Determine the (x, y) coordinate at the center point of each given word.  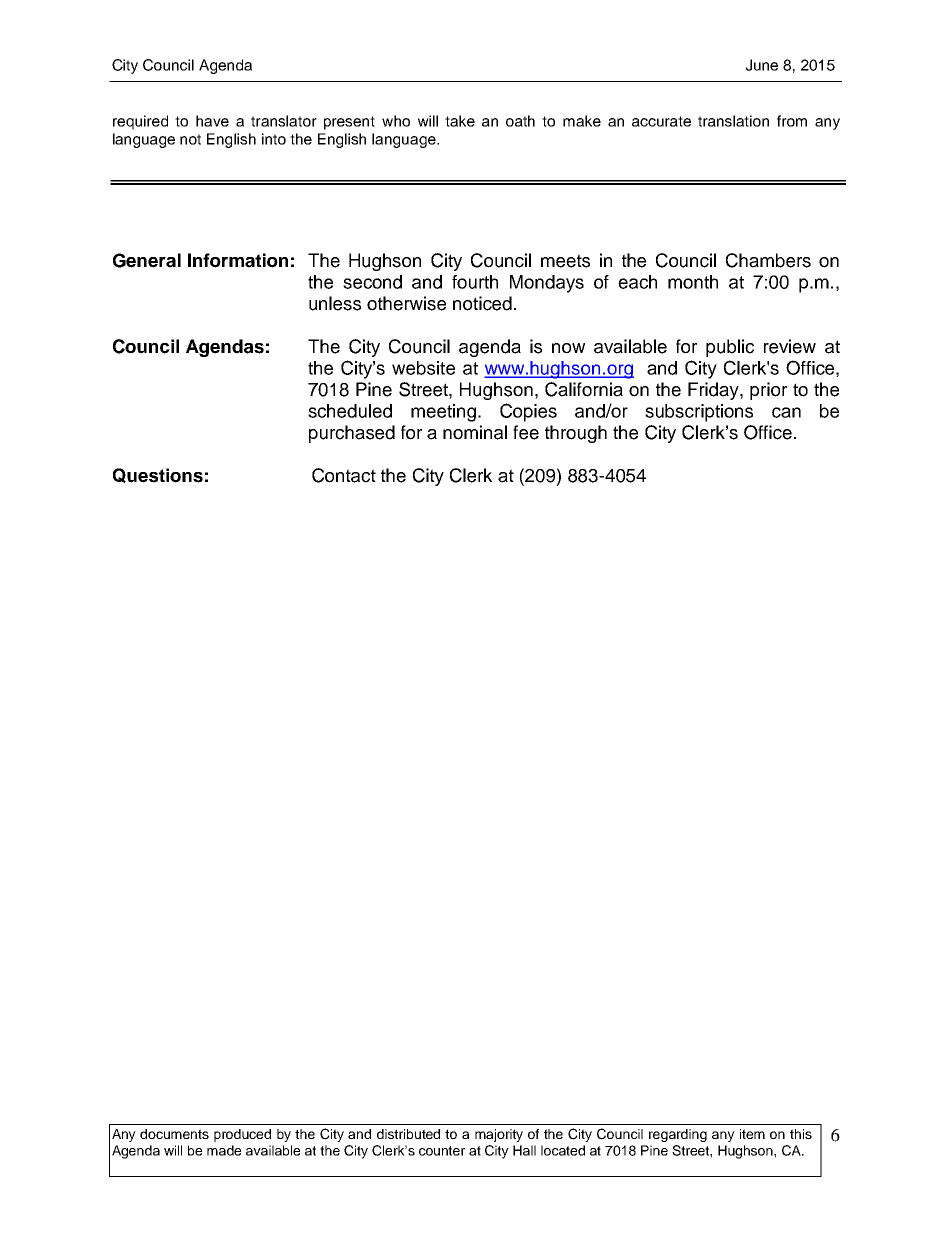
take (460, 121)
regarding (678, 1135)
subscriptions (699, 413)
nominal (475, 432)
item (752, 1134)
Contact (344, 475)
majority (499, 1135)
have (212, 121)
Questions (158, 475)
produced (242, 1135)
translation (733, 121)
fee (526, 432)
